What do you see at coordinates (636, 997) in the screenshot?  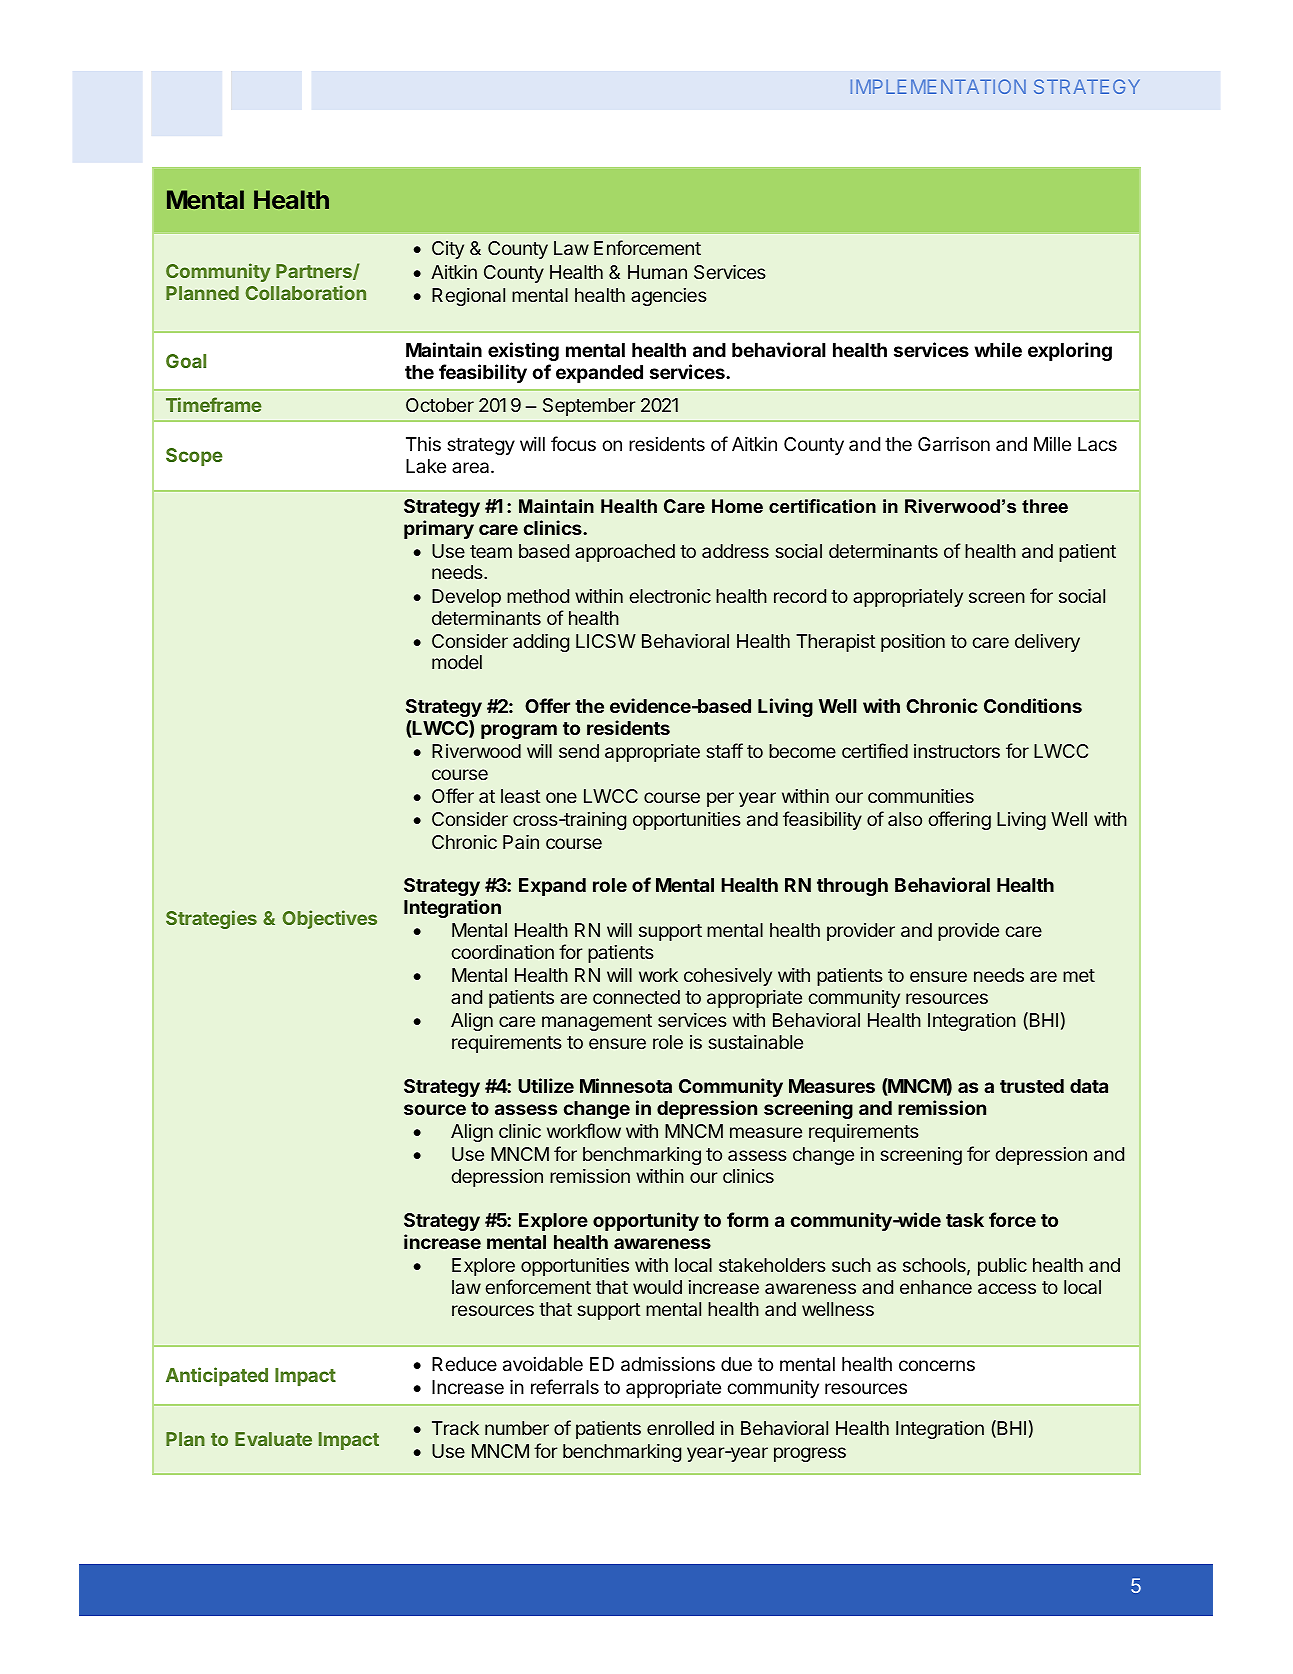 I see `connected` at bounding box center [636, 997].
